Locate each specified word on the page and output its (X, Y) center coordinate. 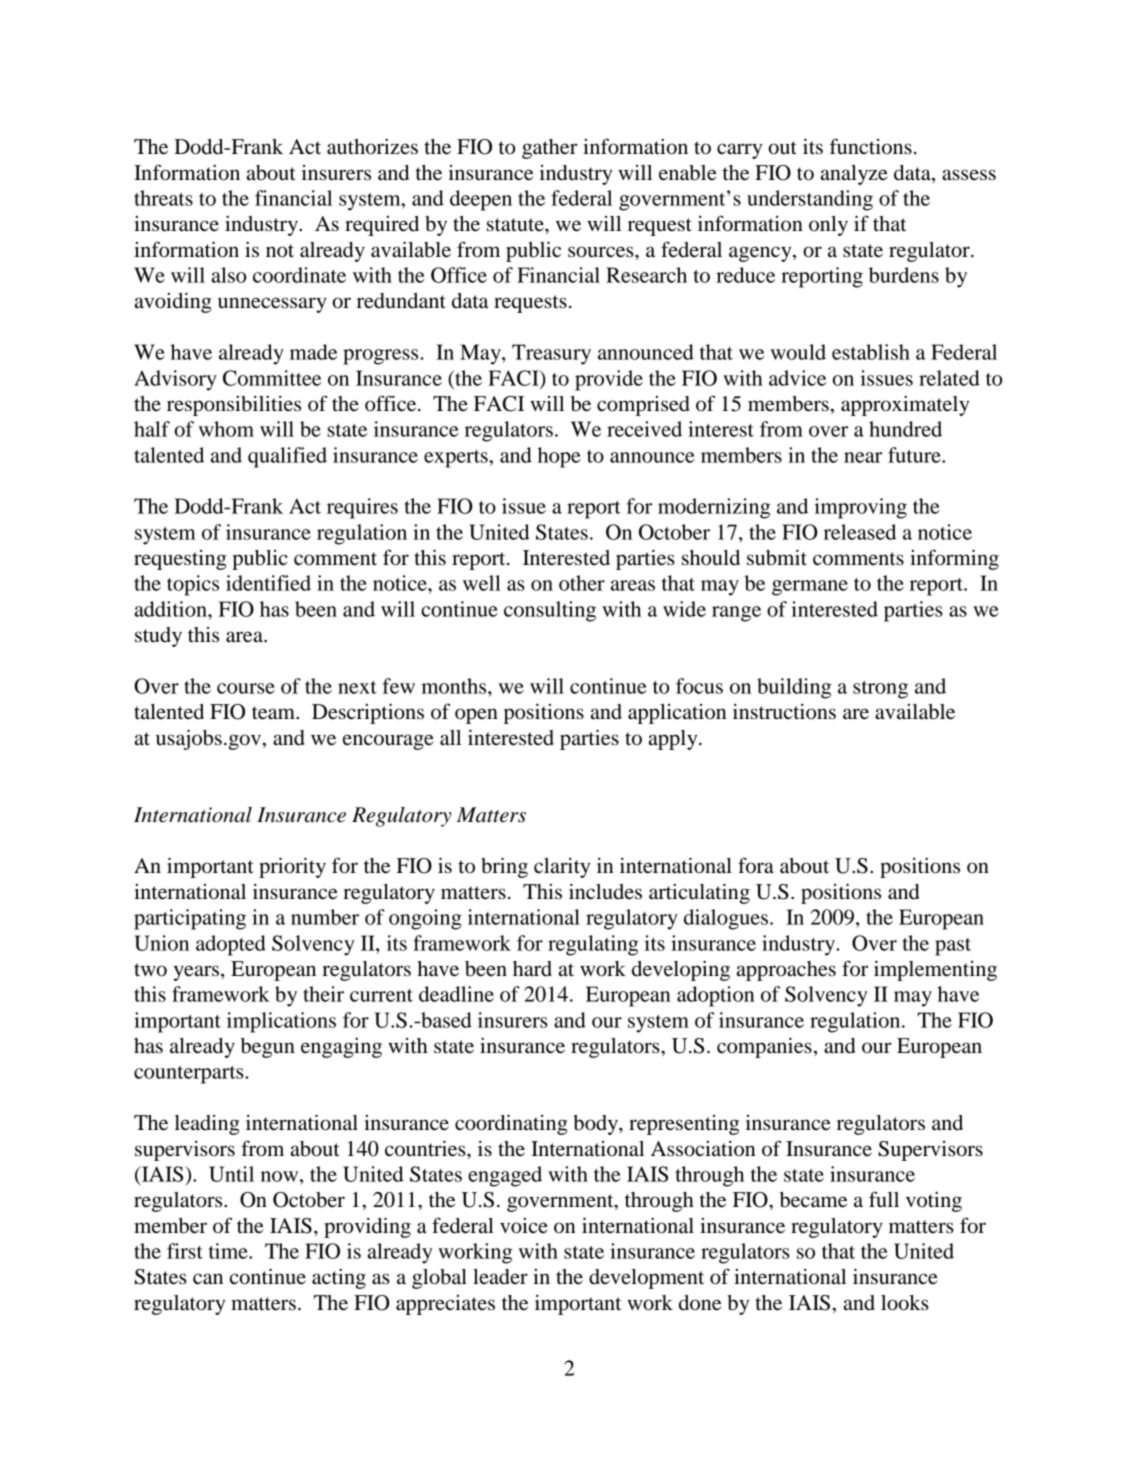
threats (163, 198)
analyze (854, 175)
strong (880, 690)
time (229, 1251)
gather (550, 149)
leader (500, 1277)
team (274, 713)
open (476, 716)
